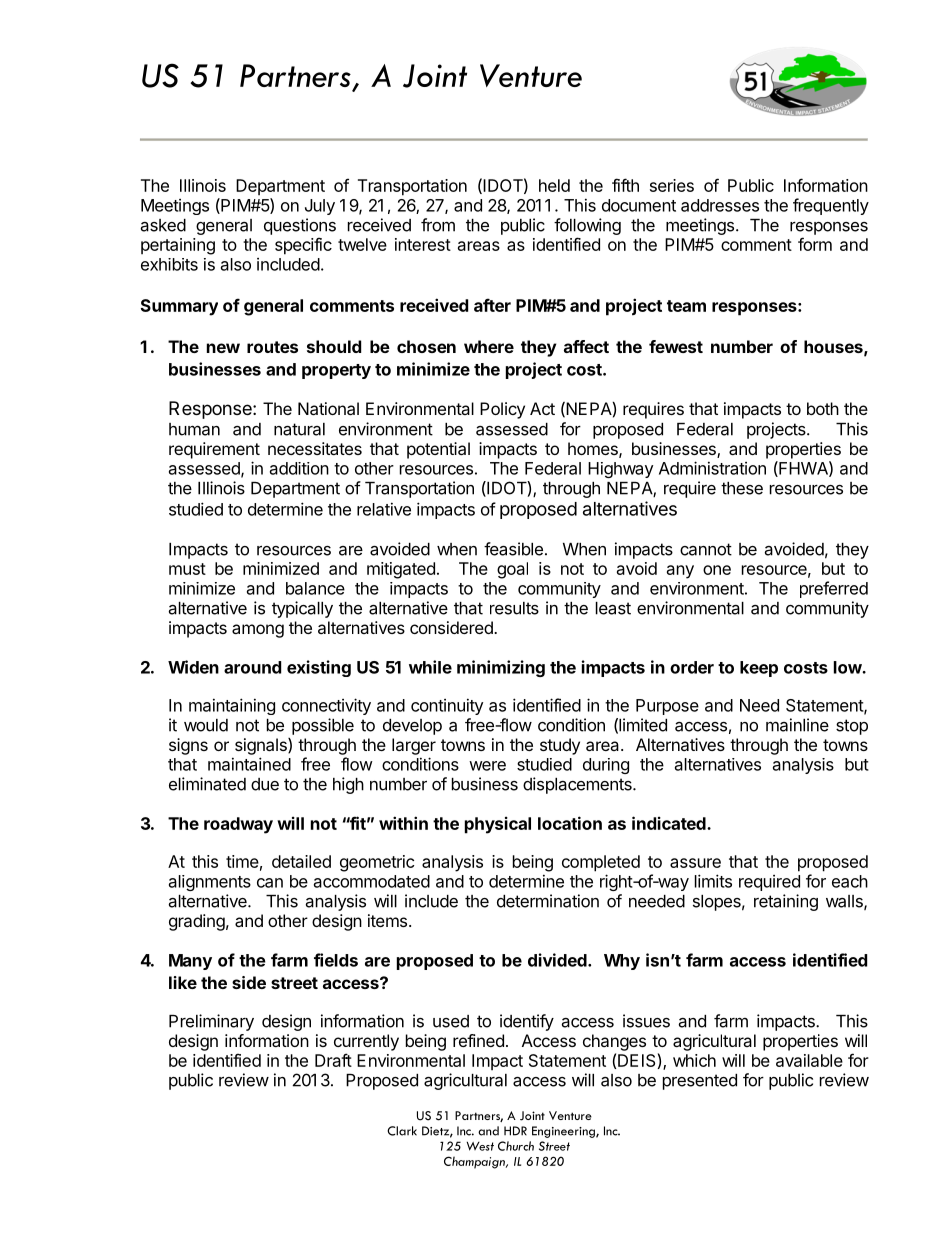 The height and width of the screenshot is (1233, 952). I want to click on physical, so click(498, 825).
